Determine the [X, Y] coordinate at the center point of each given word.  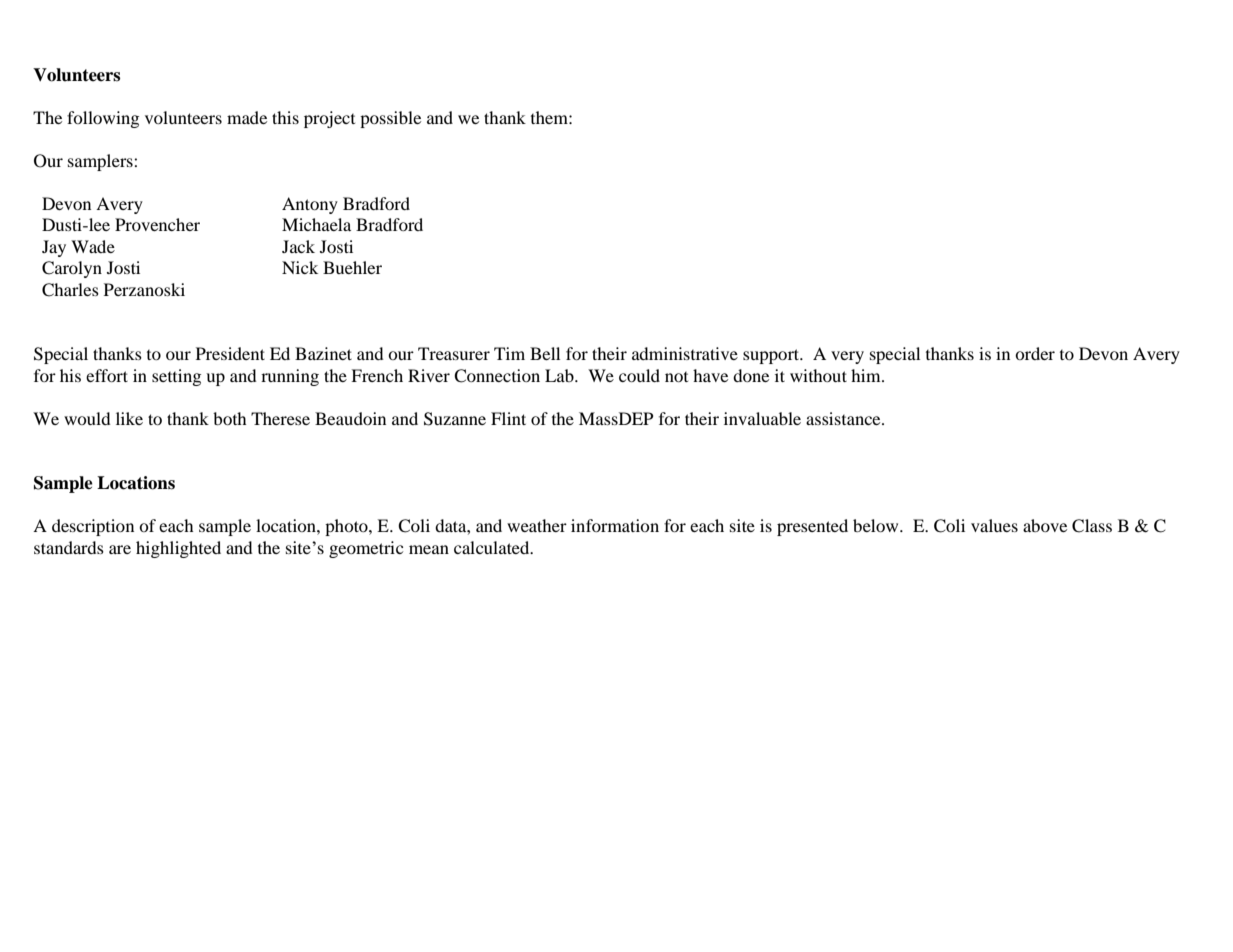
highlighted [178, 549]
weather [537, 525]
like [129, 418]
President [230, 353]
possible [390, 119]
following [103, 119]
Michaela [316, 224]
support [772, 356]
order [1035, 353]
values [994, 525]
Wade [93, 246]
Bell [545, 353]
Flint [508, 418]
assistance [844, 418]
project [329, 119]
